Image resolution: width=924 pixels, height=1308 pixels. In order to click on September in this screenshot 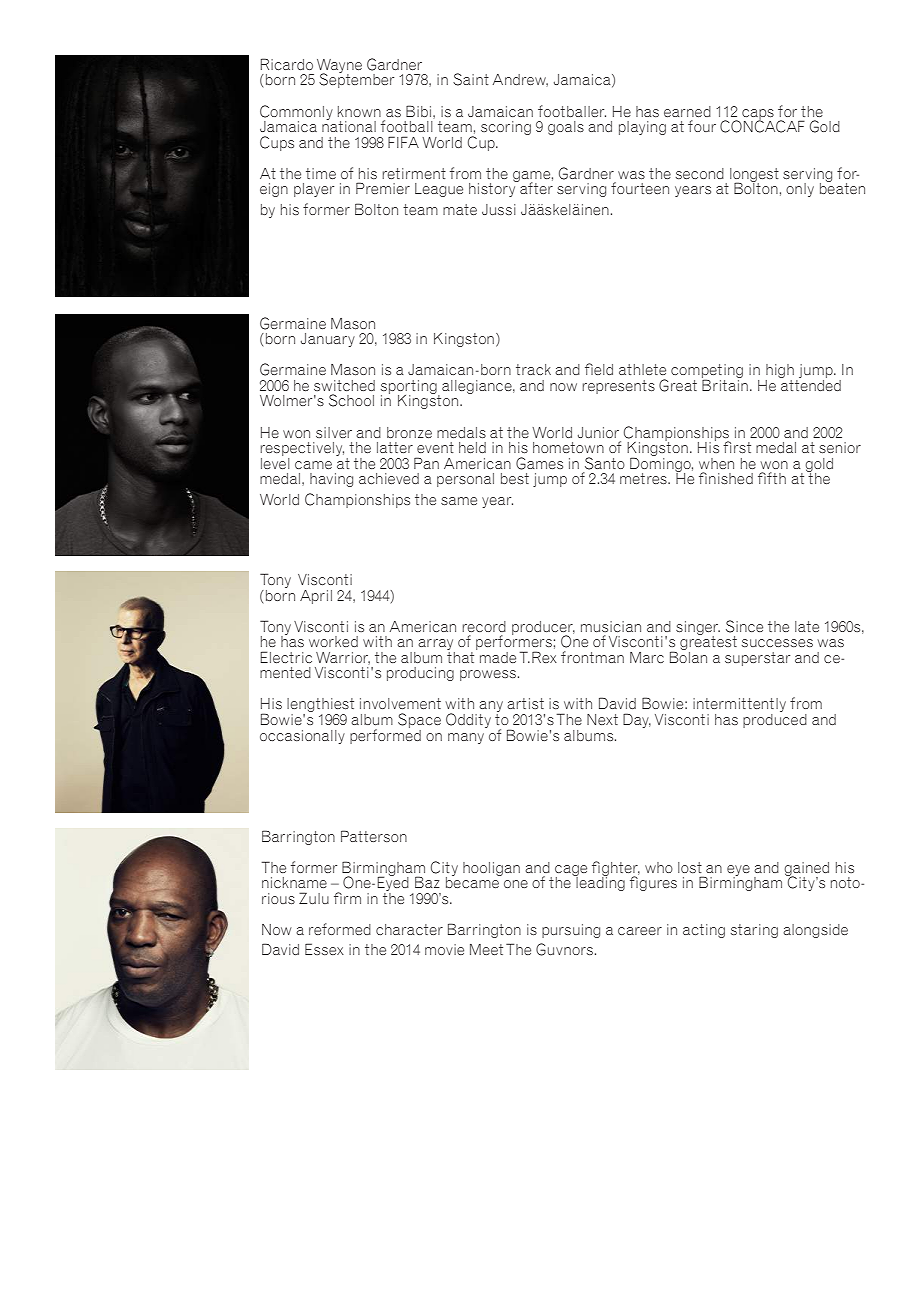, I will do `click(356, 80)`.
